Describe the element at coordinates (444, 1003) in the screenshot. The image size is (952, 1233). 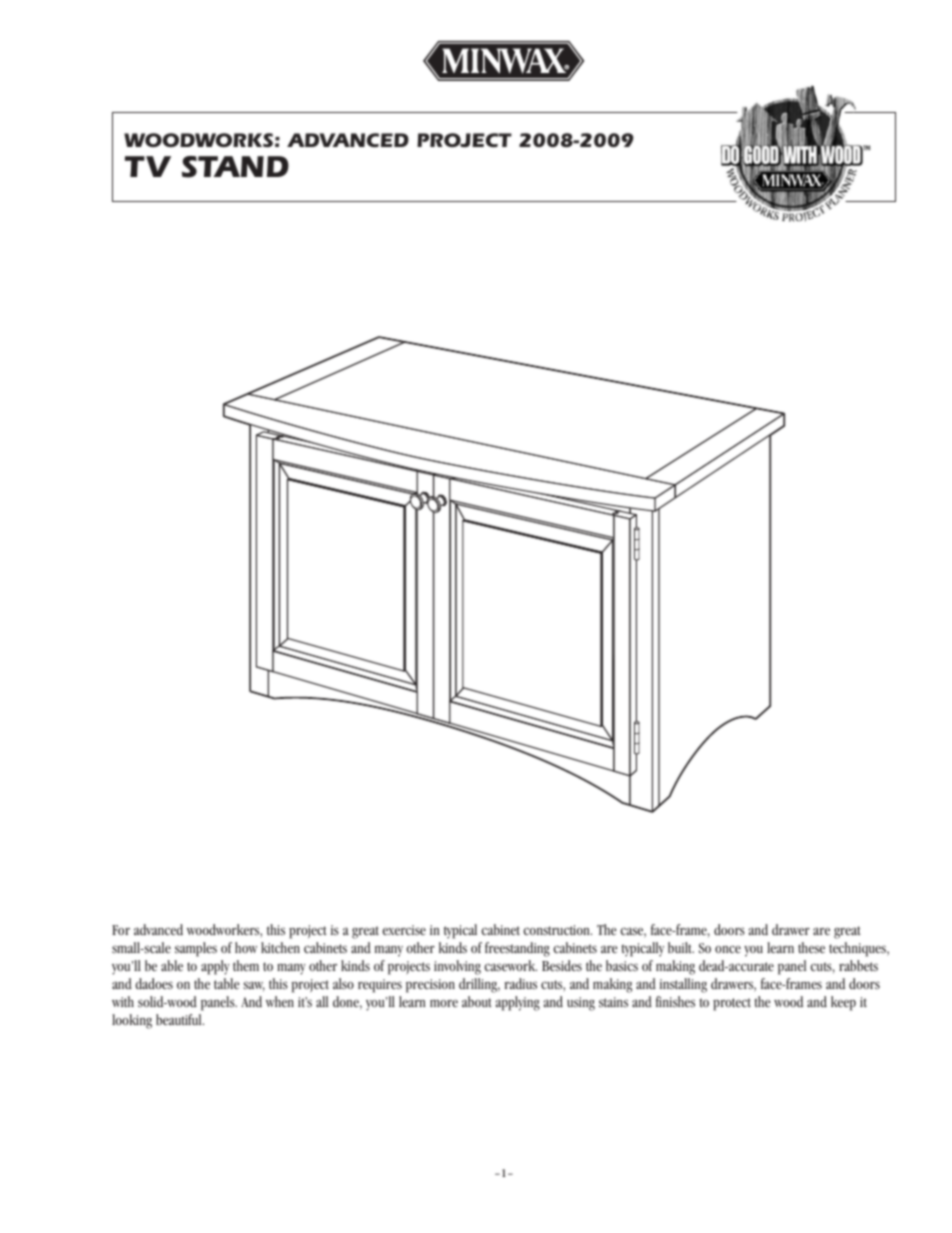
I see `more` at that location.
